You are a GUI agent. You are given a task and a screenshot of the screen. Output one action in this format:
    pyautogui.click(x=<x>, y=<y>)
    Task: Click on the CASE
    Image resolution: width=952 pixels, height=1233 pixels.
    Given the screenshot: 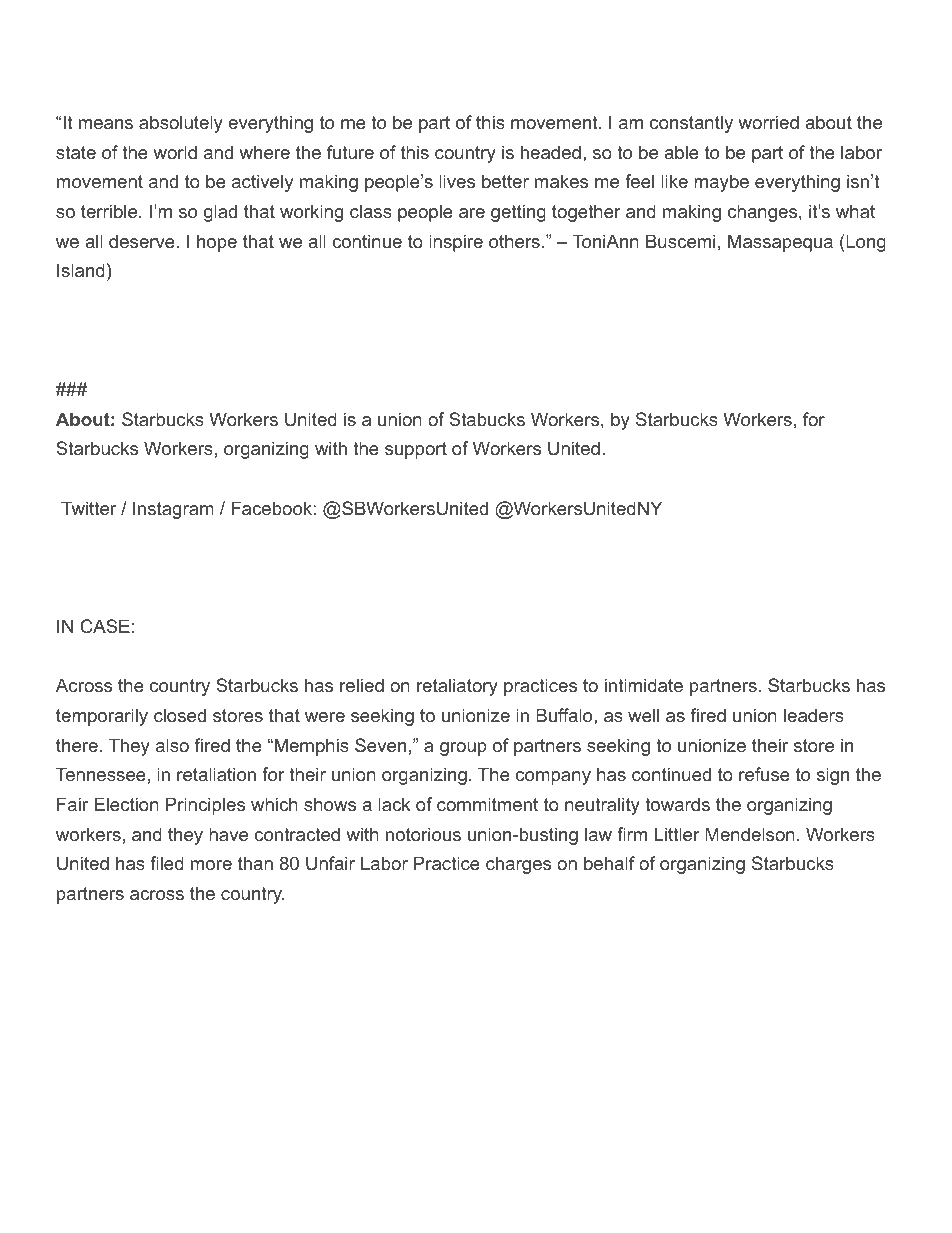 What is the action you would take?
    pyautogui.click(x=105, y=626)
